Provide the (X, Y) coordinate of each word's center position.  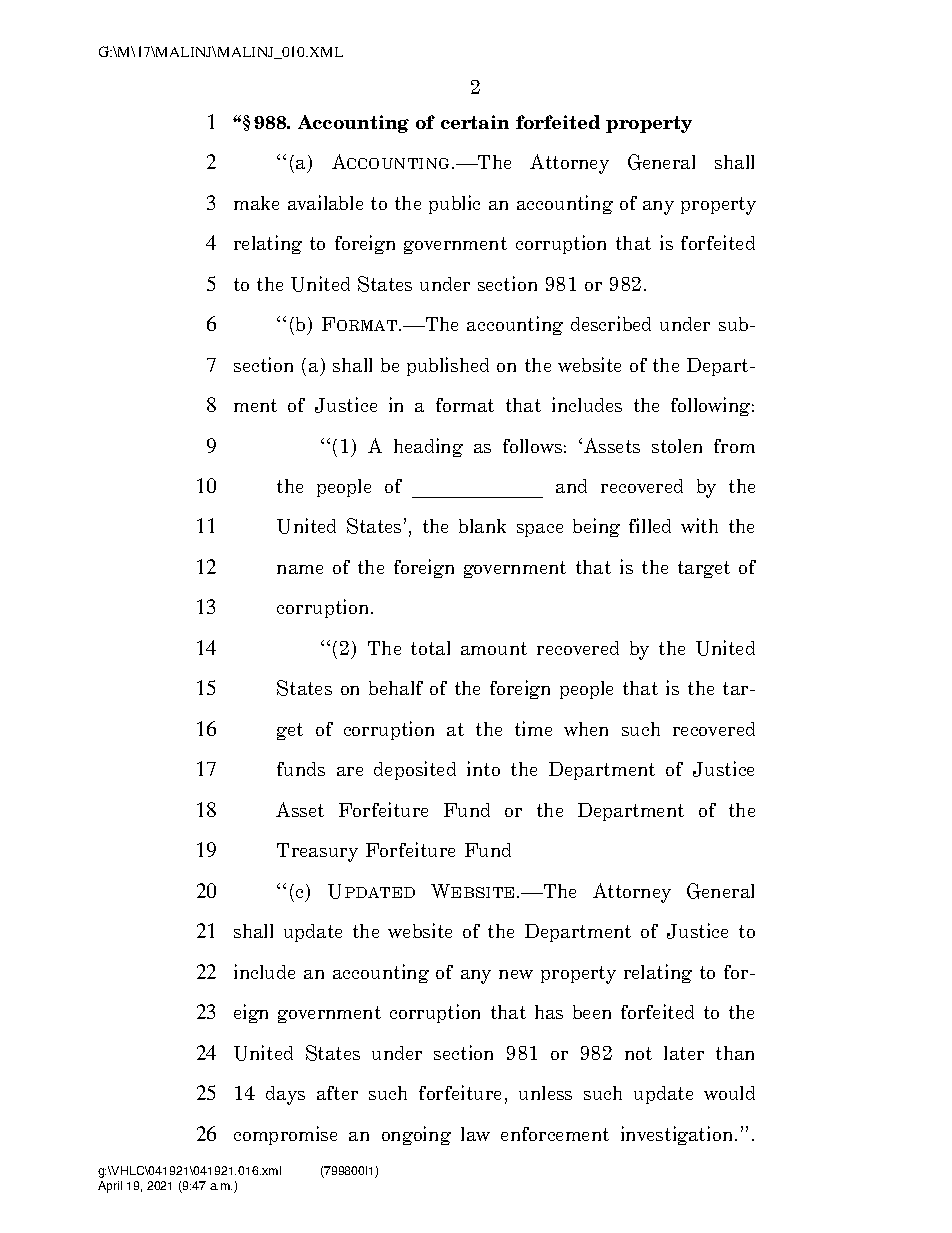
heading (428, 447)
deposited (415, 770)
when (586, 729)
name (300, 569)
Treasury (317, 852)
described (611, 323)
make (256, 203)
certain (475, 122)
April (110, 1187)
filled (650, 525)
